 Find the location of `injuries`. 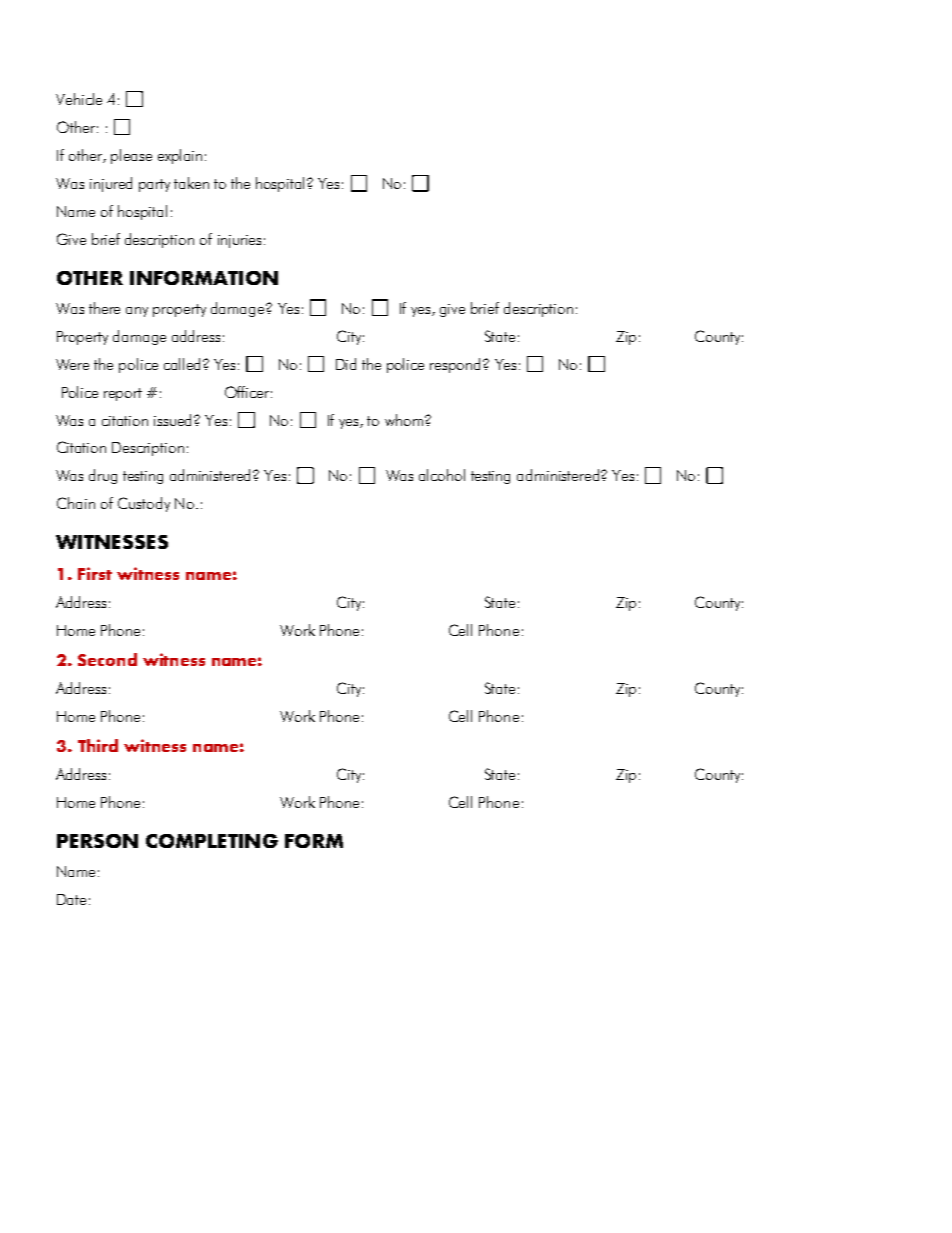

injuries is located at coordinates (239, 241).
